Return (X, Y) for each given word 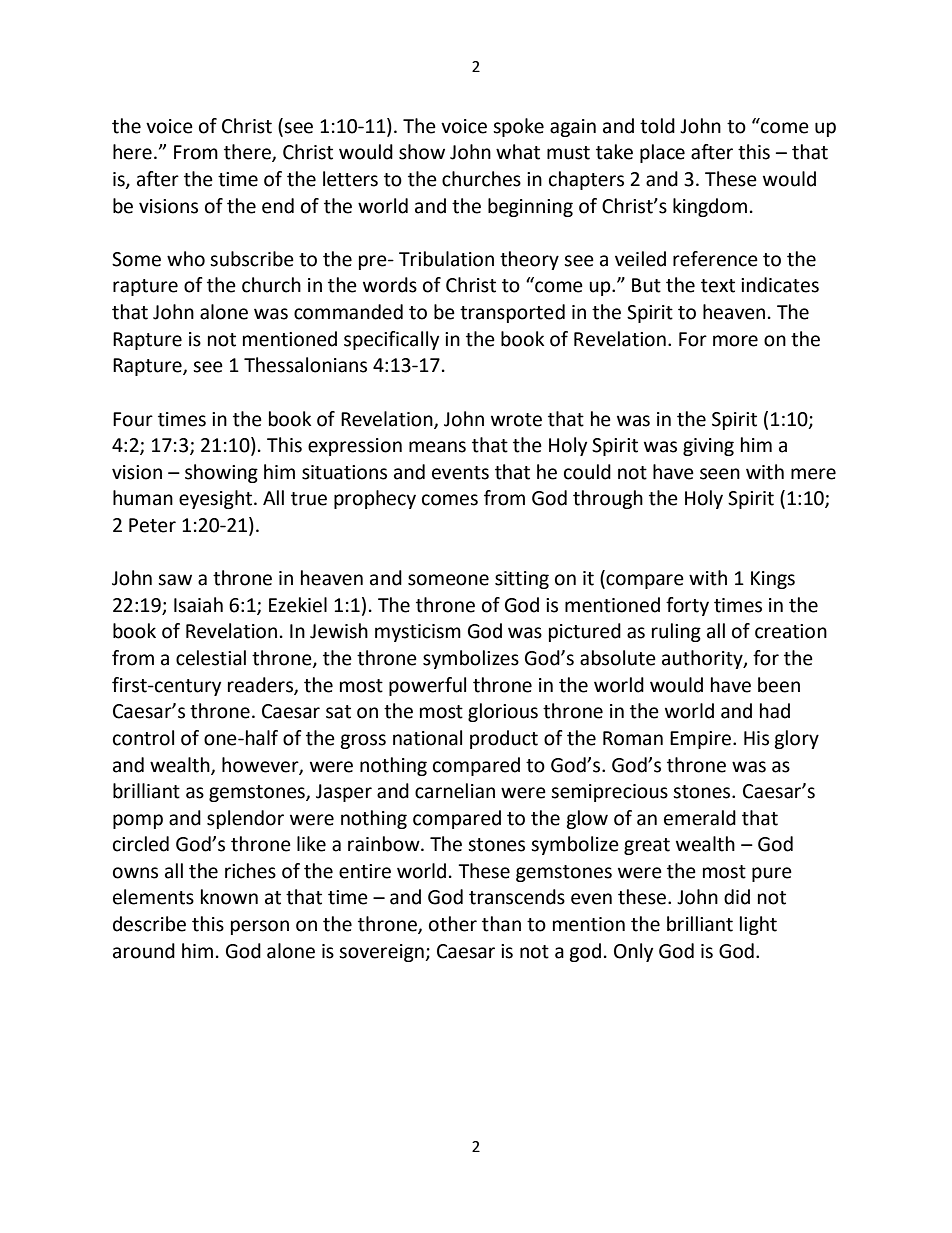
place (662, 153)
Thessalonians (305, 365)
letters (350, 179)
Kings (773, 580)
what (518, 152)
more (735, 341)
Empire (700, 740)
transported (512, 313)
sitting (522, 580)
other (453, 924)
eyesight (215, 499)
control (143, 738)
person (260, 927)
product (504, 739)
